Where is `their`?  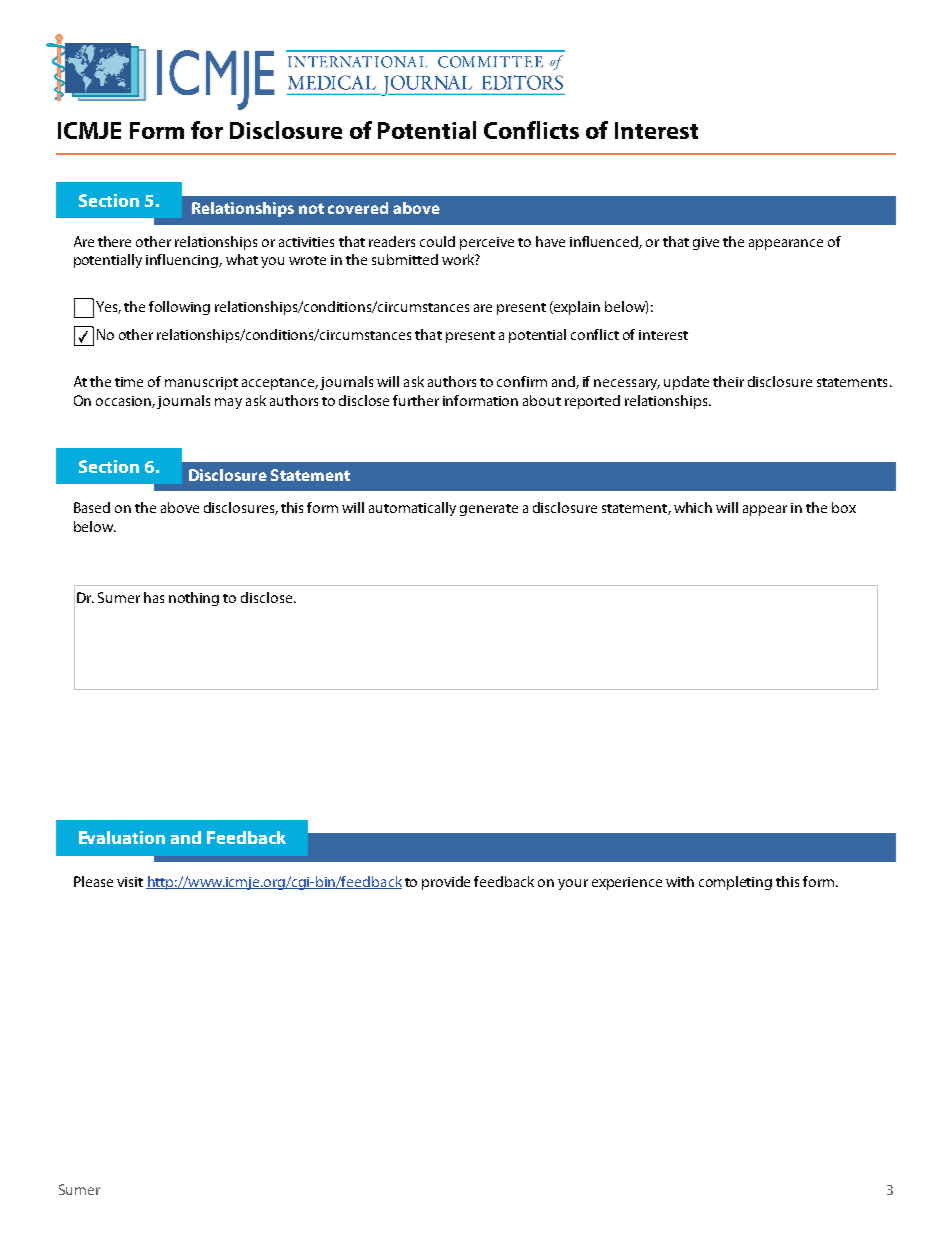 their is located at coordinates (728, 381).
